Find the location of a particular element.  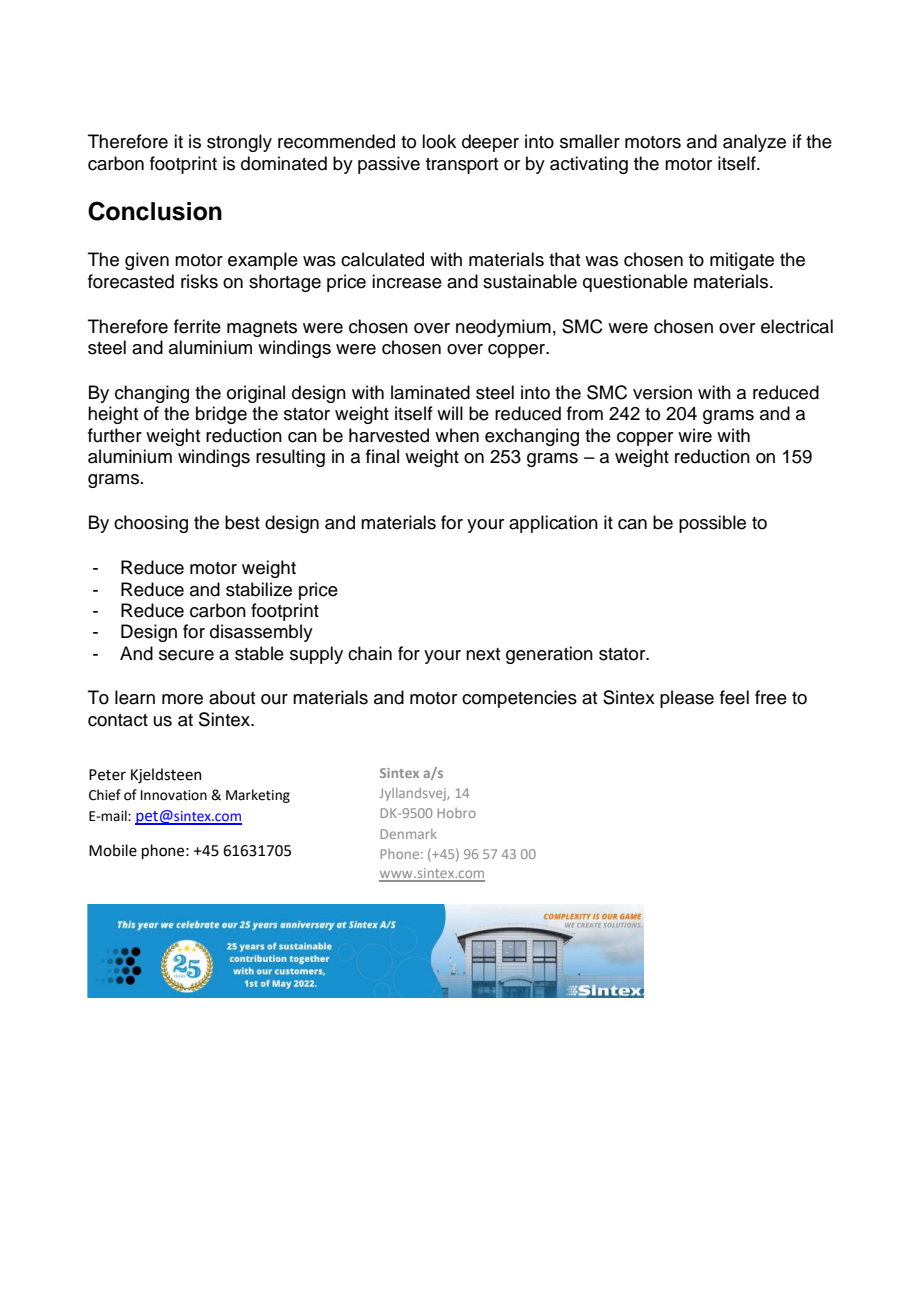

analyze is located at coordinates (754, 143).
